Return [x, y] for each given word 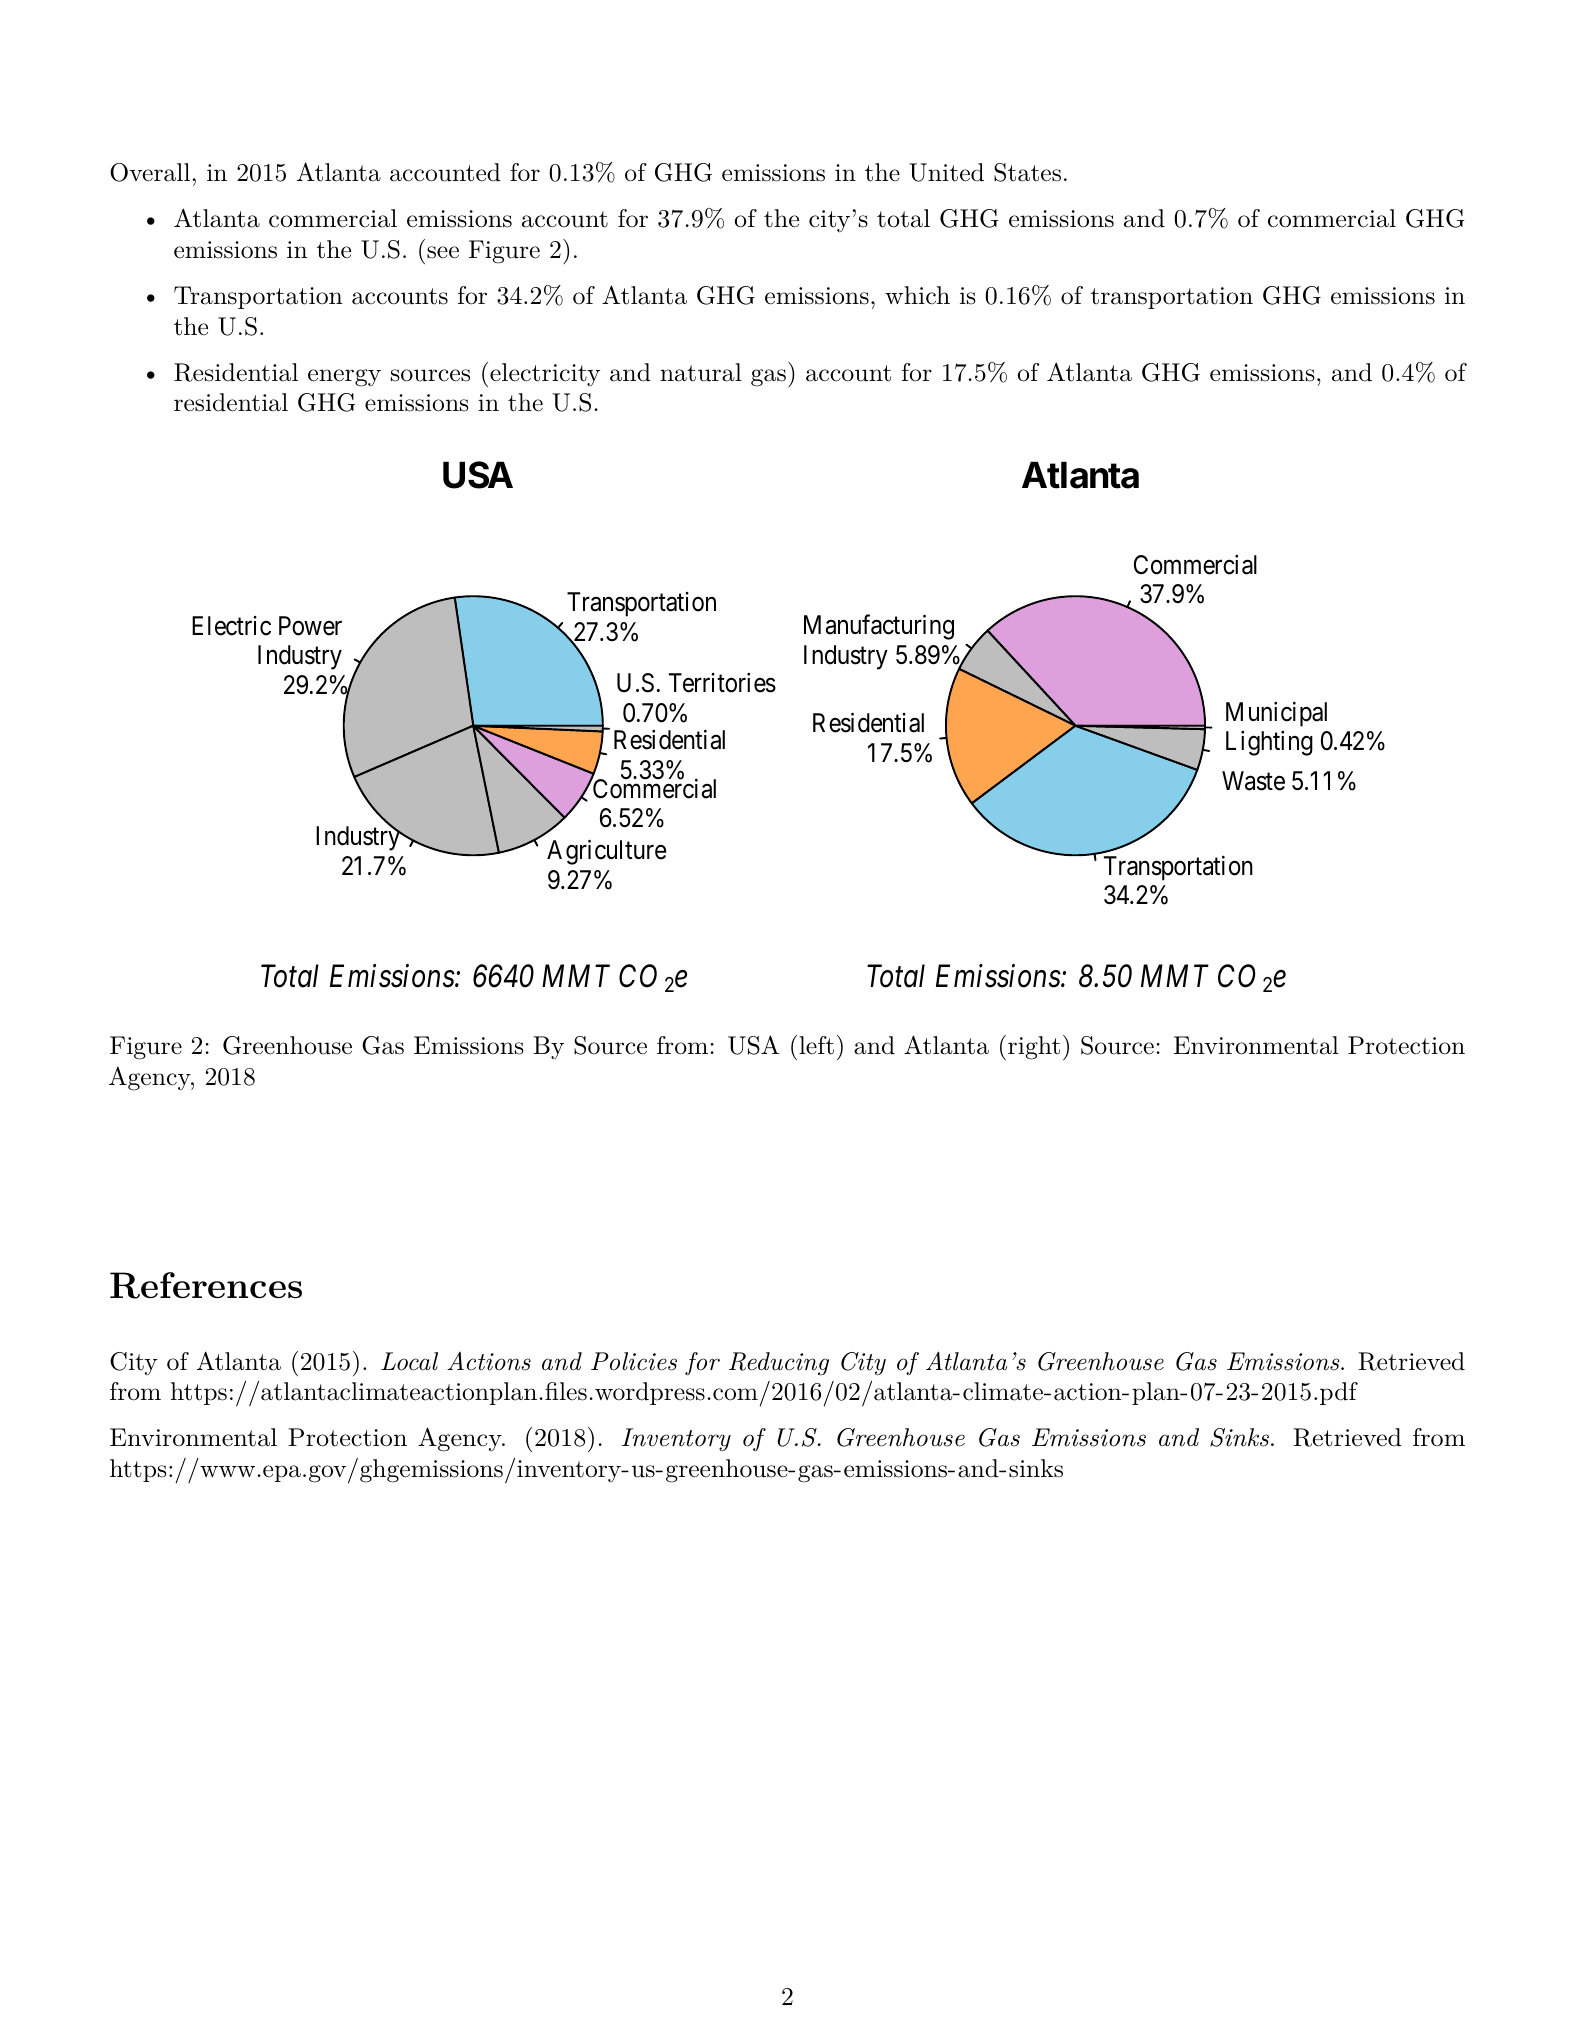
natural [701, 372]
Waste [1253, 781]
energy [344, 378]
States [1027, 172]
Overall [150, 172]
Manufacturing [879, 627]
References [206, 1285]
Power [310, 626]
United [946, 172]
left [816, 1045]
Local [409, 1361]
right [1032, 1048]
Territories [722, 683]
